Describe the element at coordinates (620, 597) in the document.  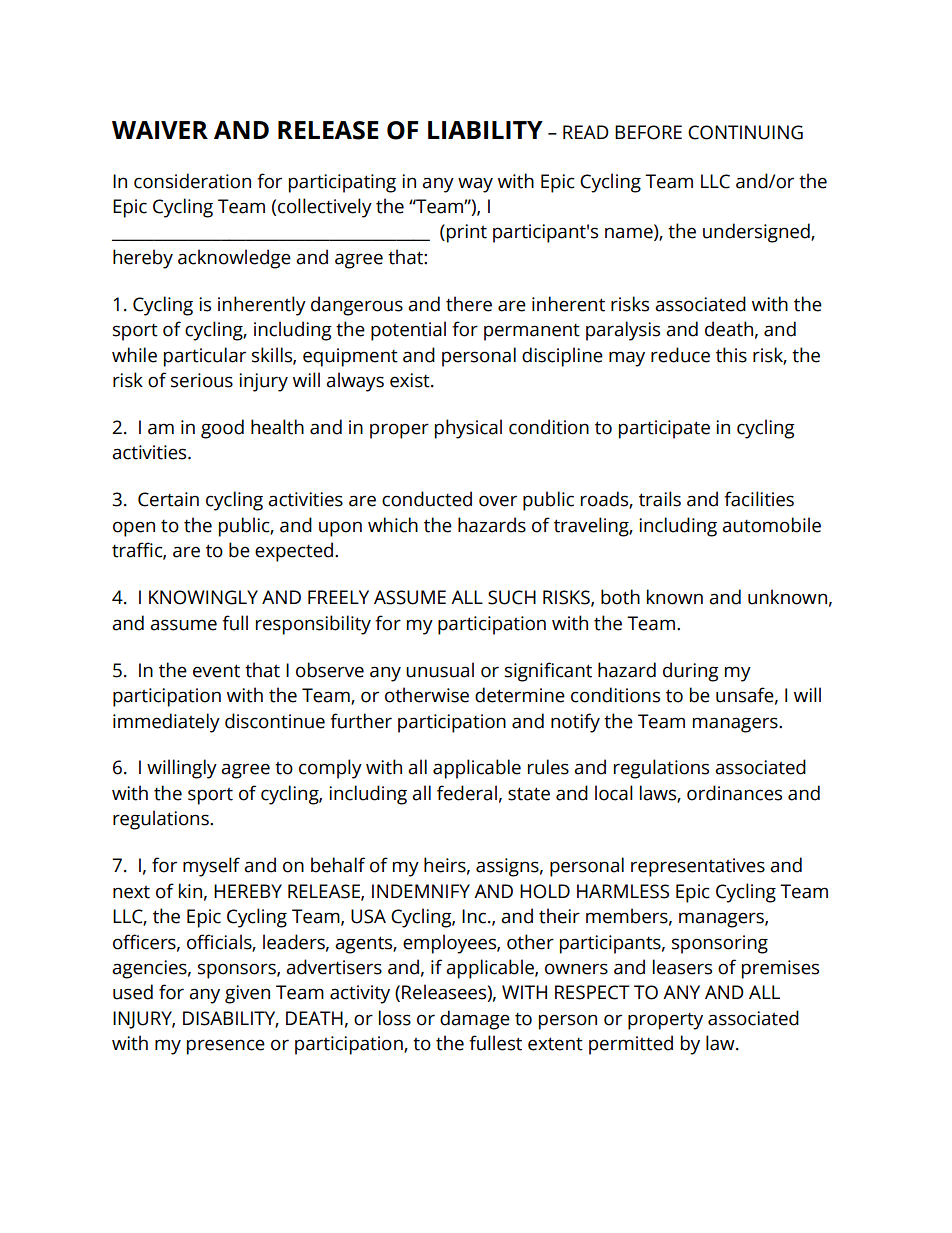
I see `both` at that location.
